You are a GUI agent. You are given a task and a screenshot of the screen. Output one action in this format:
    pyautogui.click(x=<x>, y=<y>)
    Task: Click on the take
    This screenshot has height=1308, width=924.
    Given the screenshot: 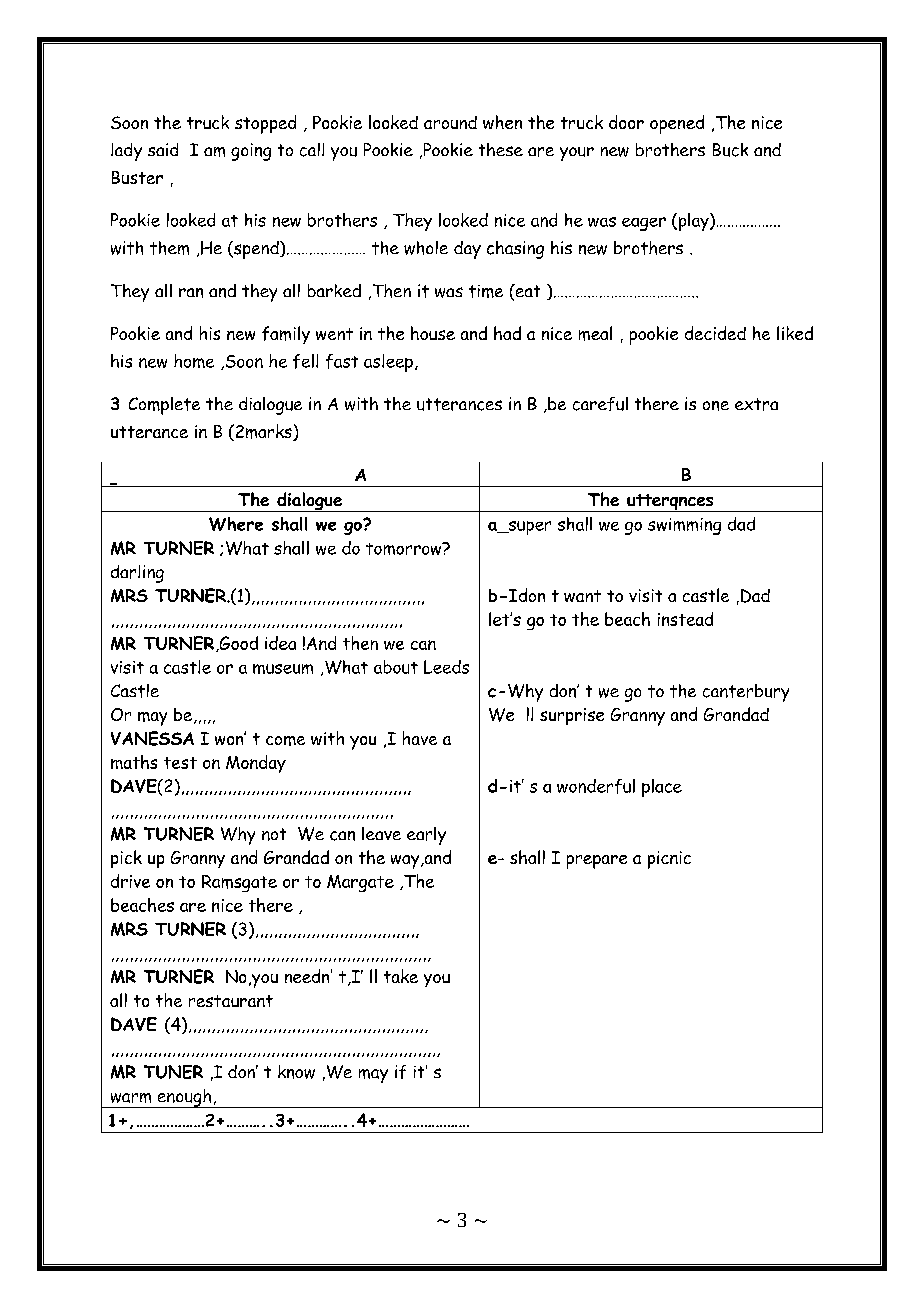 What is the action you would take?
    pyautogui.click(x=401, y=976)
